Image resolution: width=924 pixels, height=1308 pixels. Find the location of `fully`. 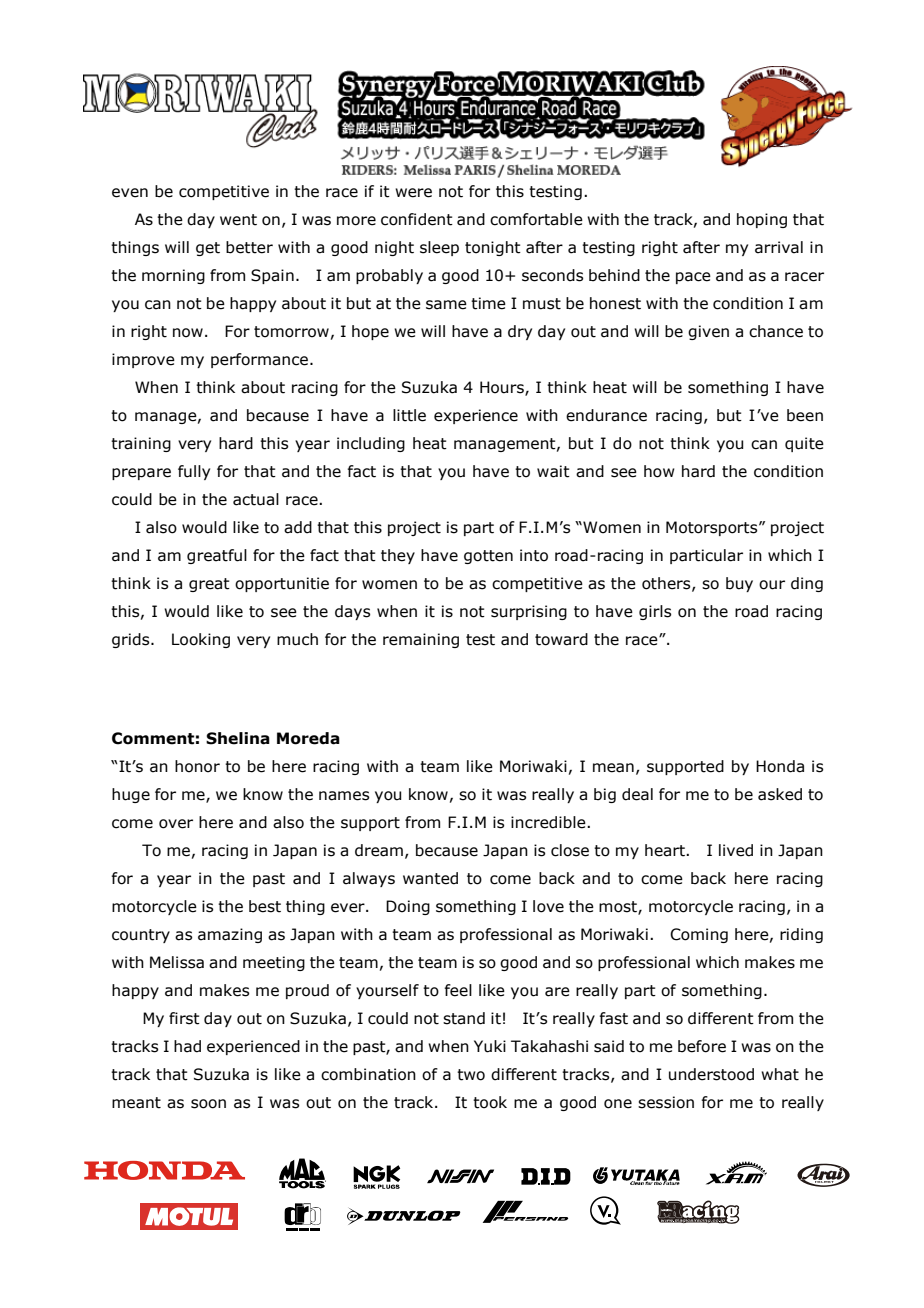

fully is located at coordinates (194, 472).
